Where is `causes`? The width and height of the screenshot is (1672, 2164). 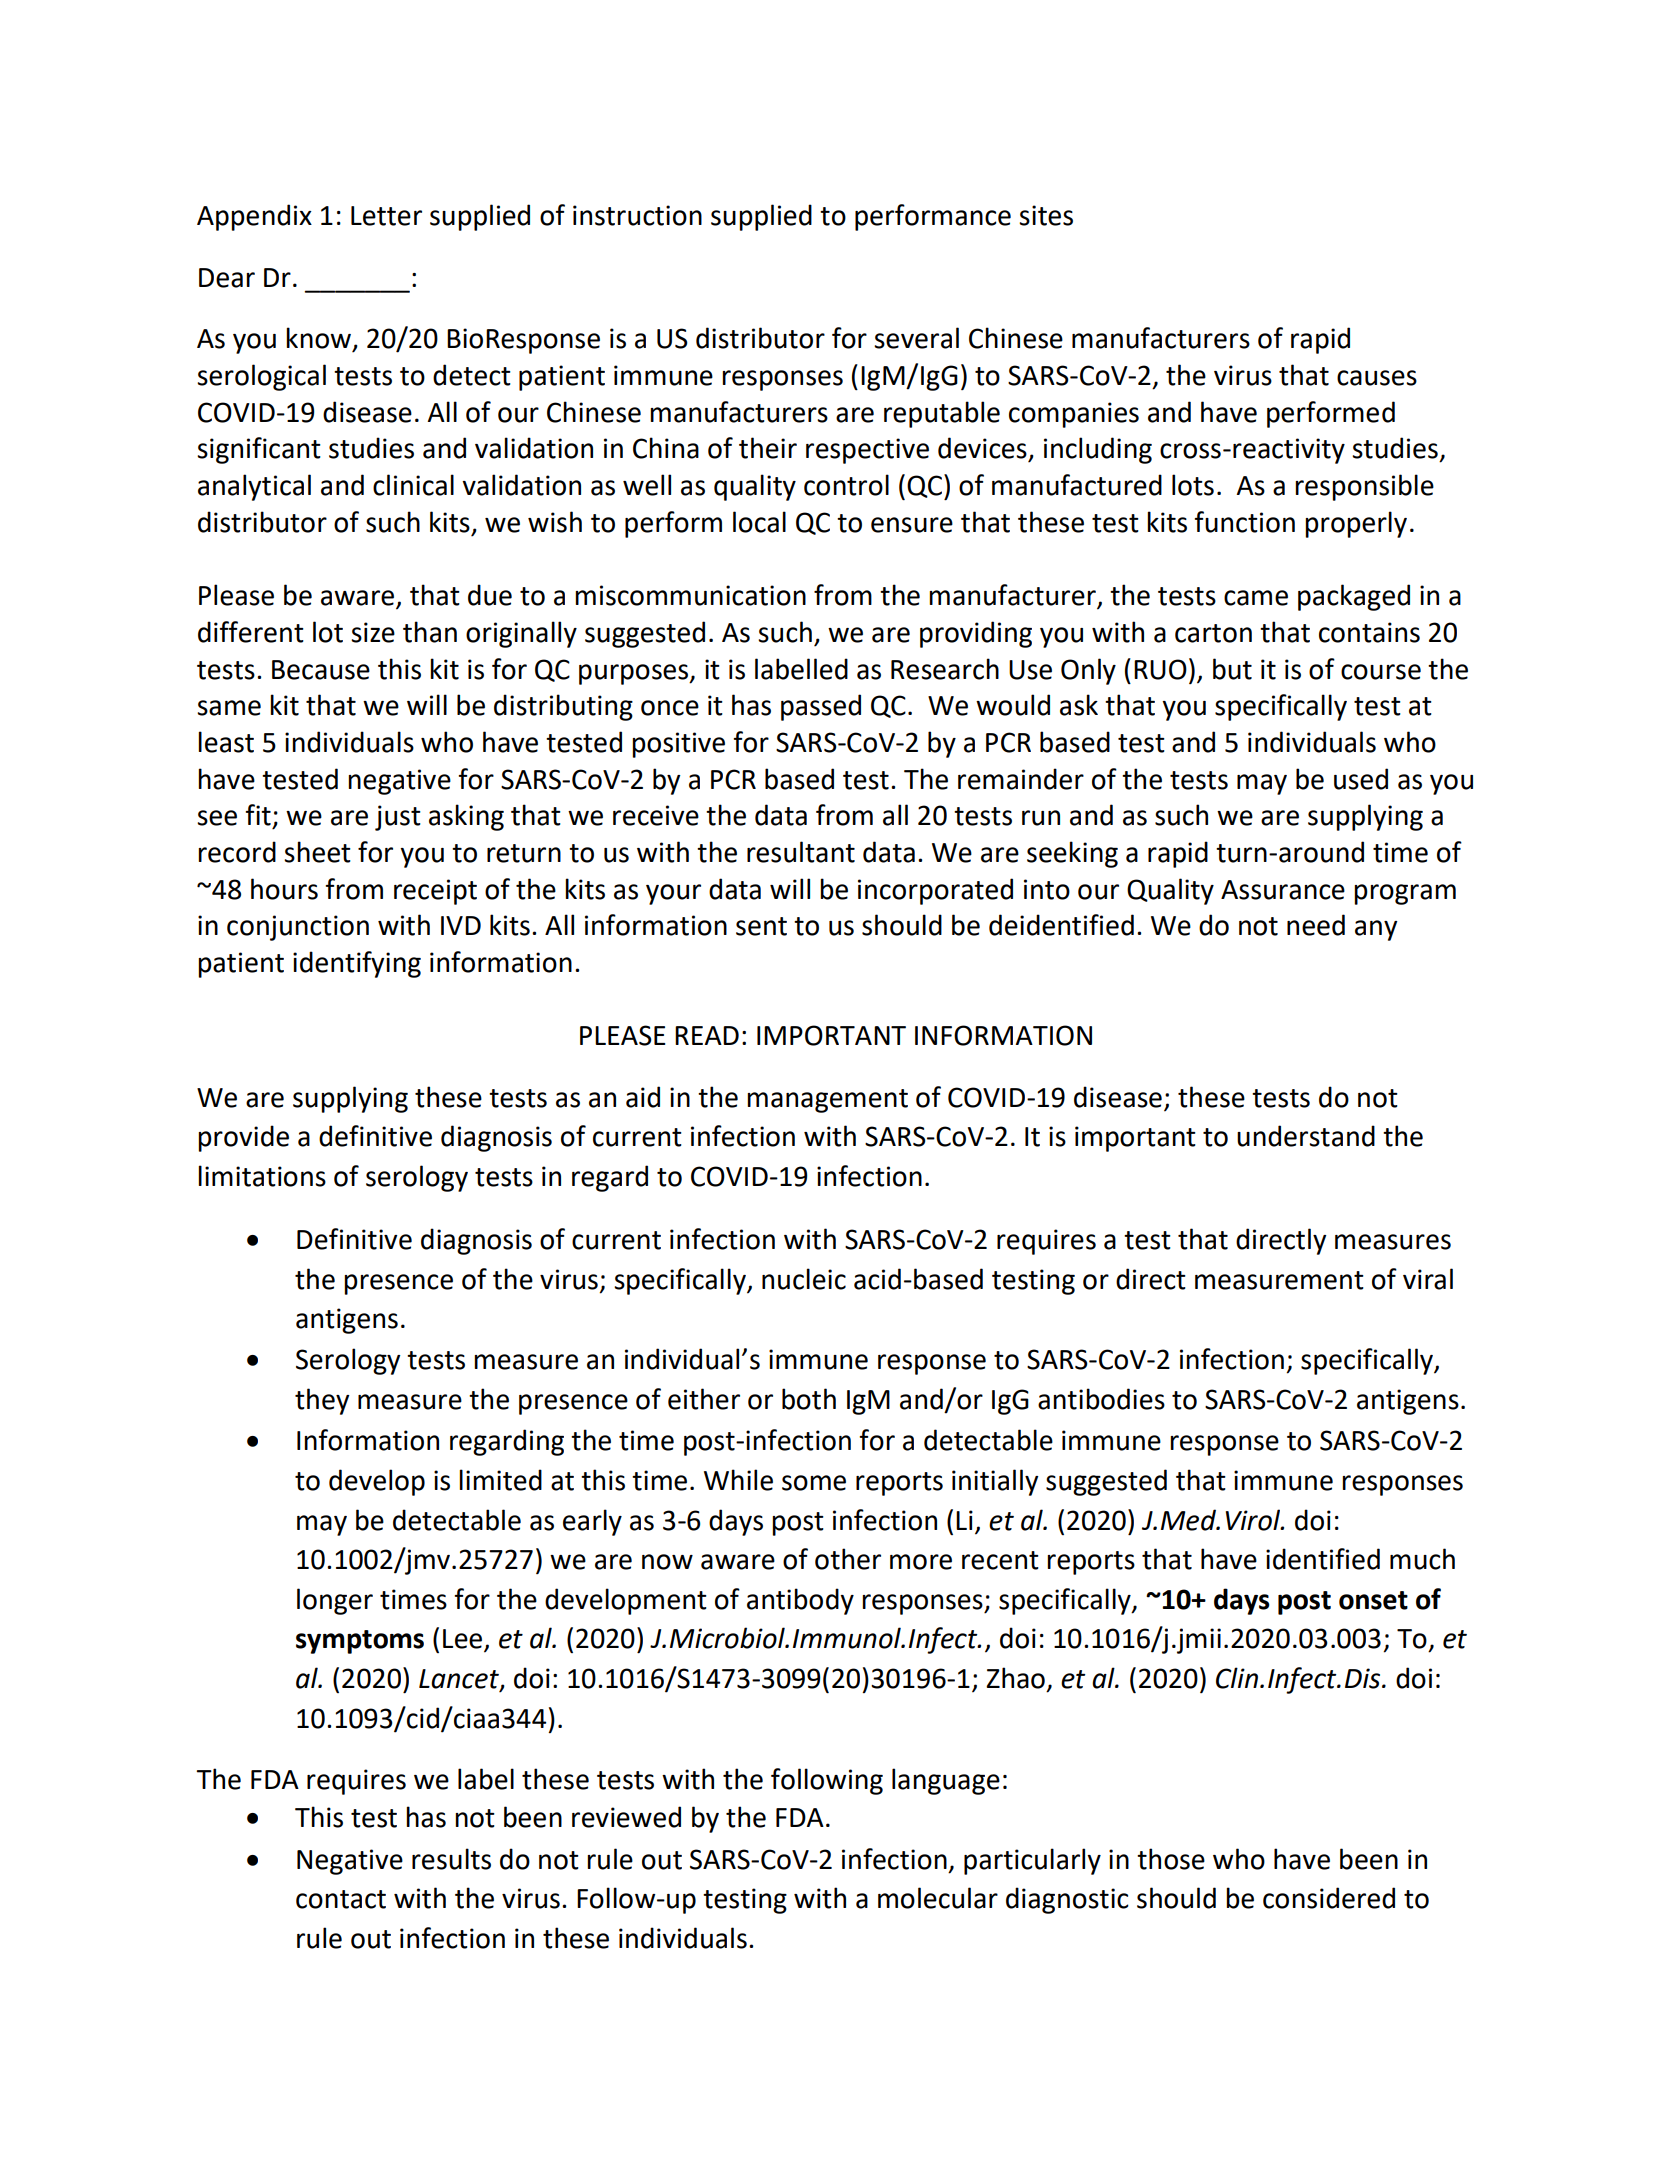
causes is located at coordinates (1377, 378).
